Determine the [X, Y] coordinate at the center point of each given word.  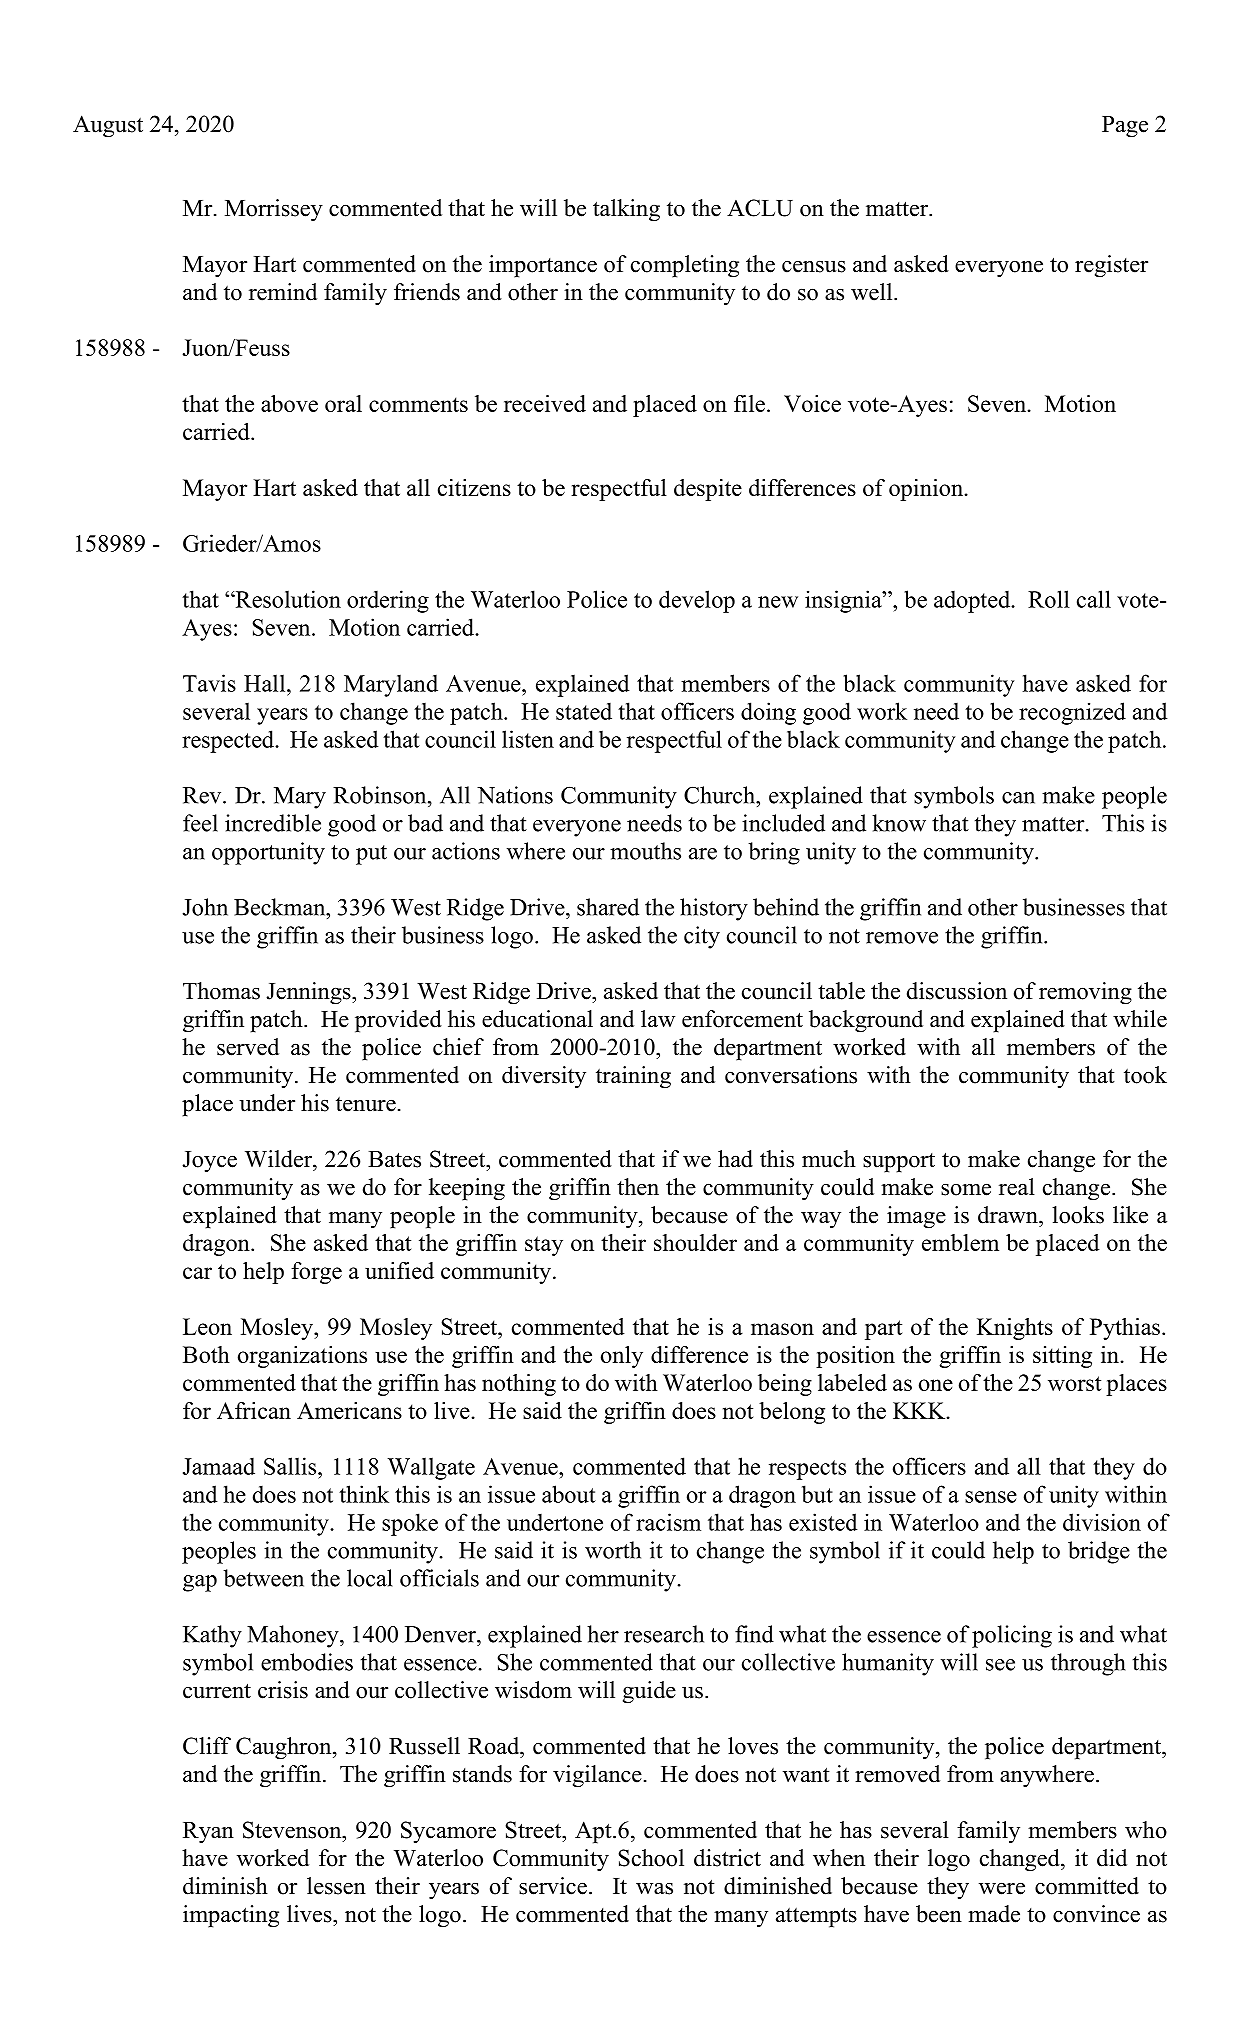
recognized [1072, 713]
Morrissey [274, 210]
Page [1125, 127]
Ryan [208, 1832]
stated [584, 711]
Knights [1015, 1329]
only [622, 1357]
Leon [207, 1326]
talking [626, 210]
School [651, 1858]
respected [229, 741]
